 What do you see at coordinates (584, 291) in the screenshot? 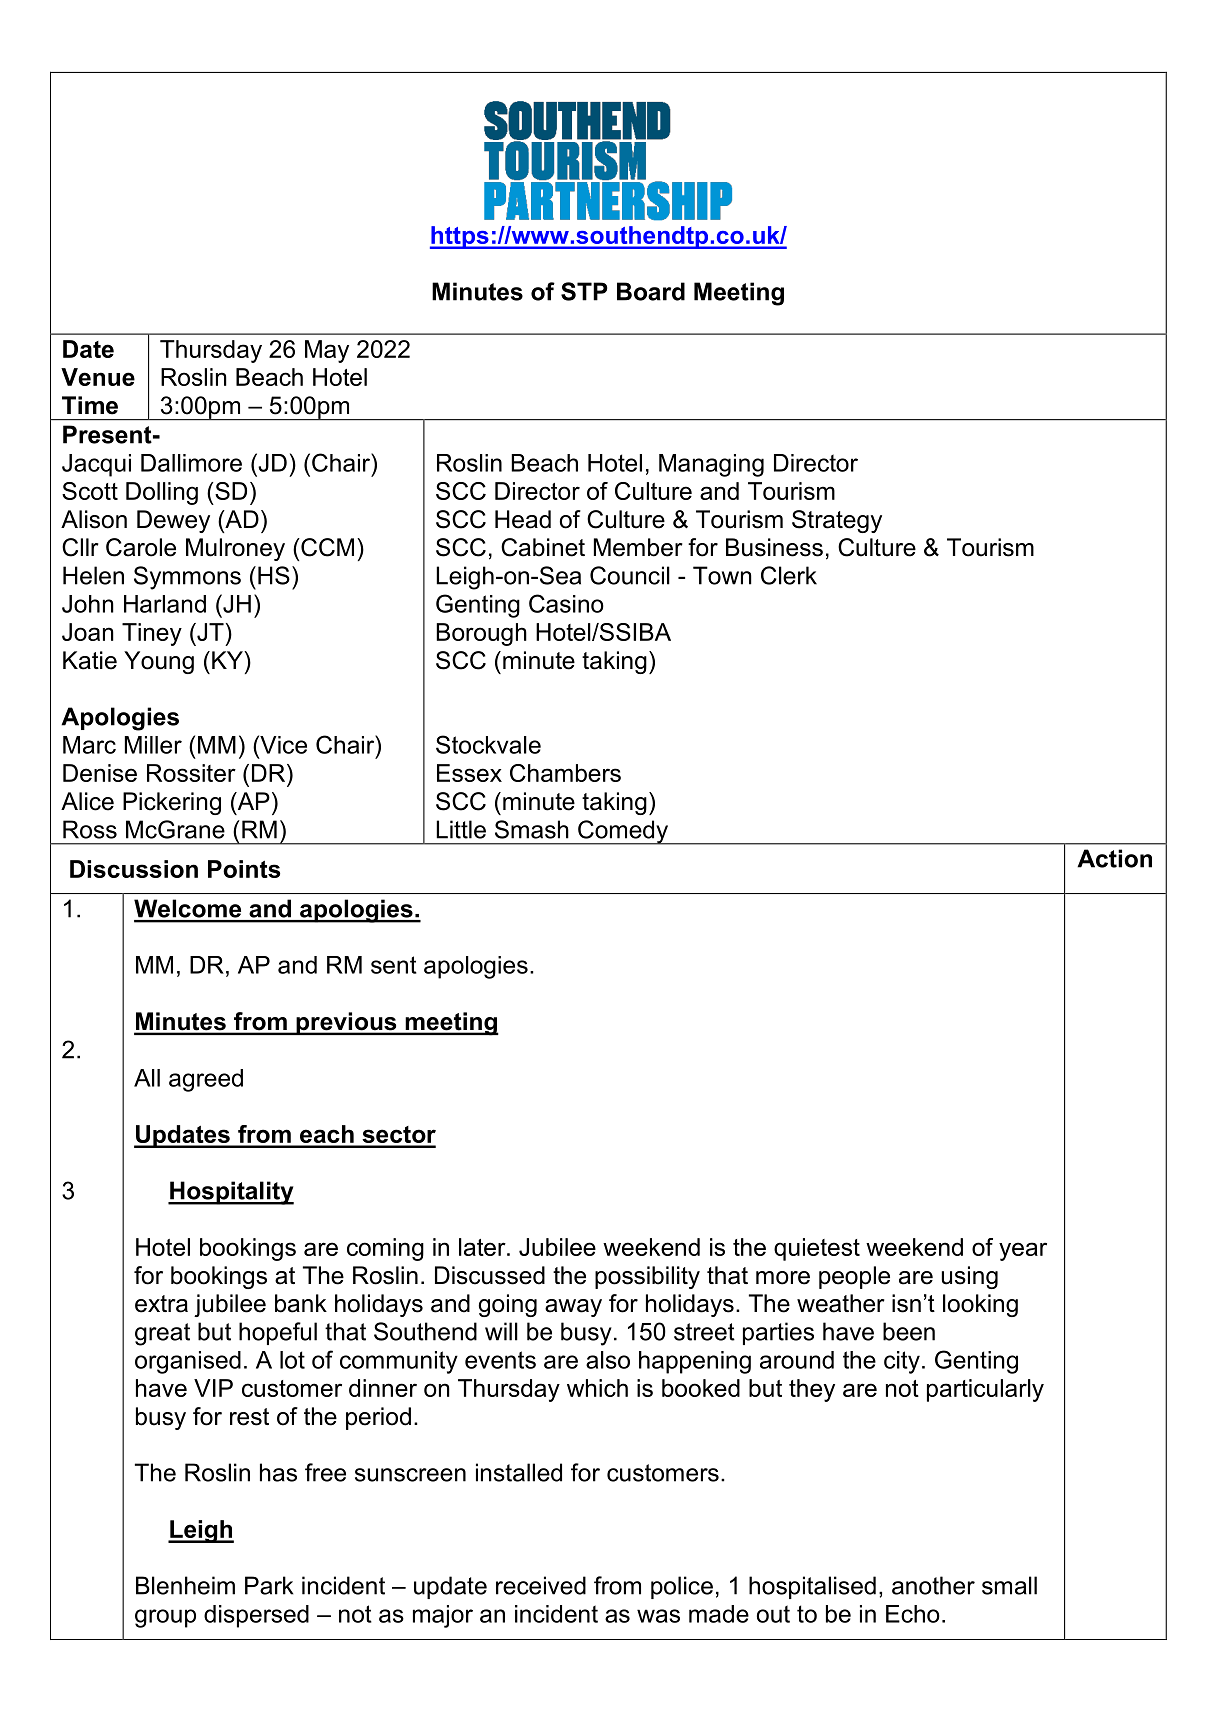
I see `STP` at bounding box center [584, 291].
